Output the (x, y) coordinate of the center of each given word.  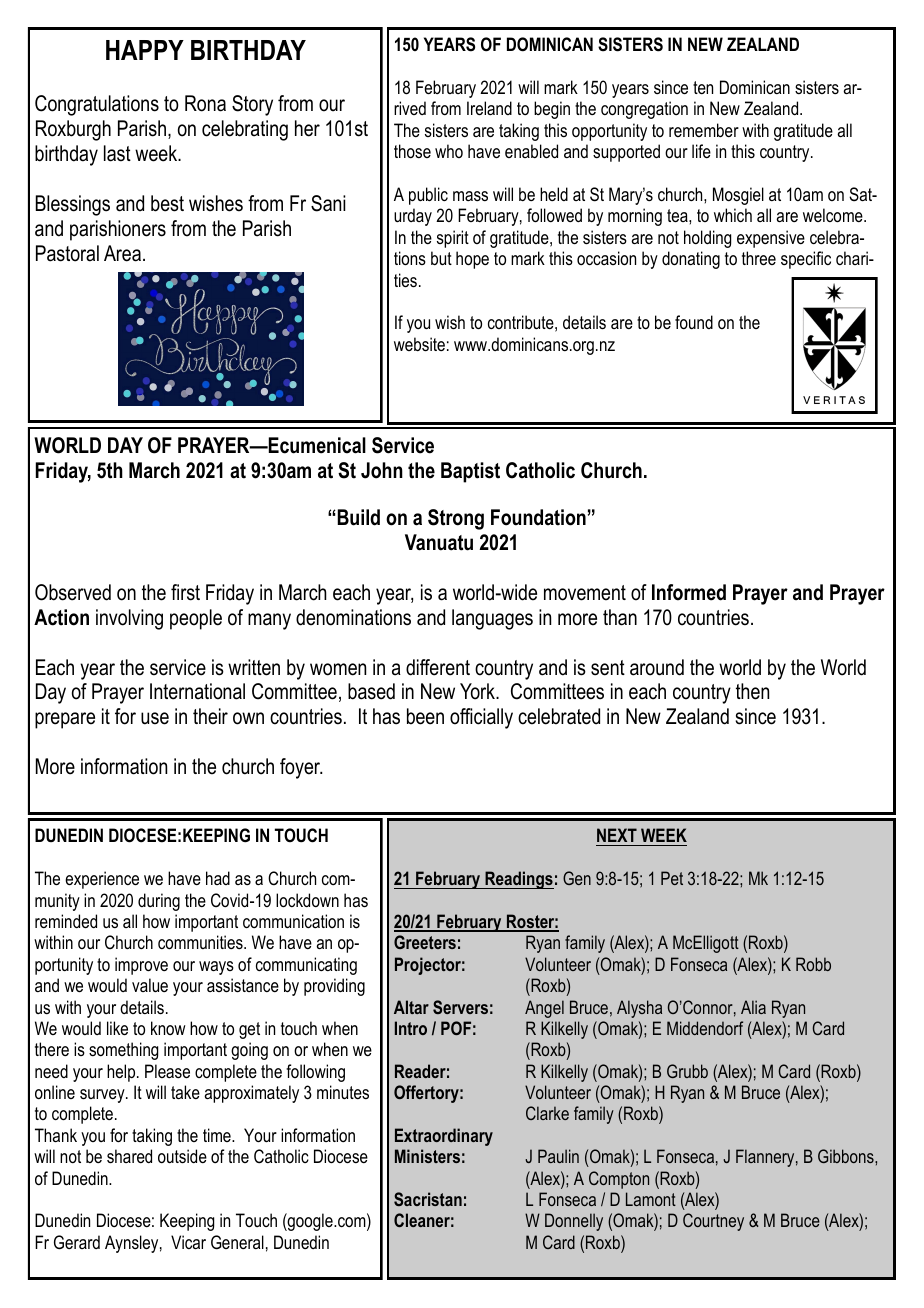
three (759, 258)
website (419, 344)
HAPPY (145, 50)
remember (704, 130)
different (438, 667)
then (752, 691)
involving (129, 619)
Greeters (425, 942)
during (159, 902)
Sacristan (428, 1199)
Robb (813, 964)
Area (122, 253)
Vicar (188, 1242)
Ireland (489, 108)
